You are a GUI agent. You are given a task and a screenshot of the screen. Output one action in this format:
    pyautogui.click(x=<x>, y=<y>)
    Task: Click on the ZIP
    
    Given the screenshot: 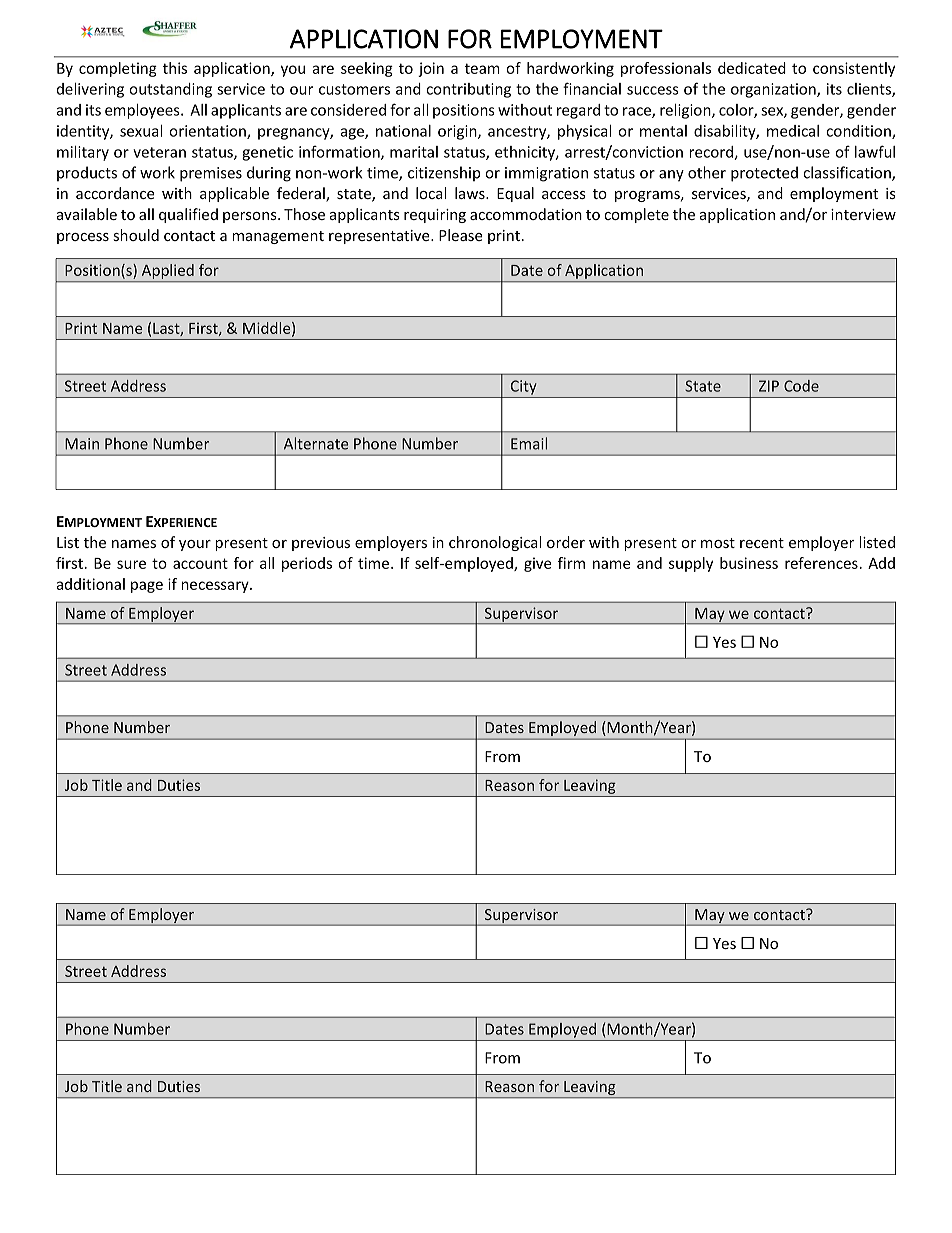 What is the action you would take?
    pyautogui.click(x=769, y=386)
